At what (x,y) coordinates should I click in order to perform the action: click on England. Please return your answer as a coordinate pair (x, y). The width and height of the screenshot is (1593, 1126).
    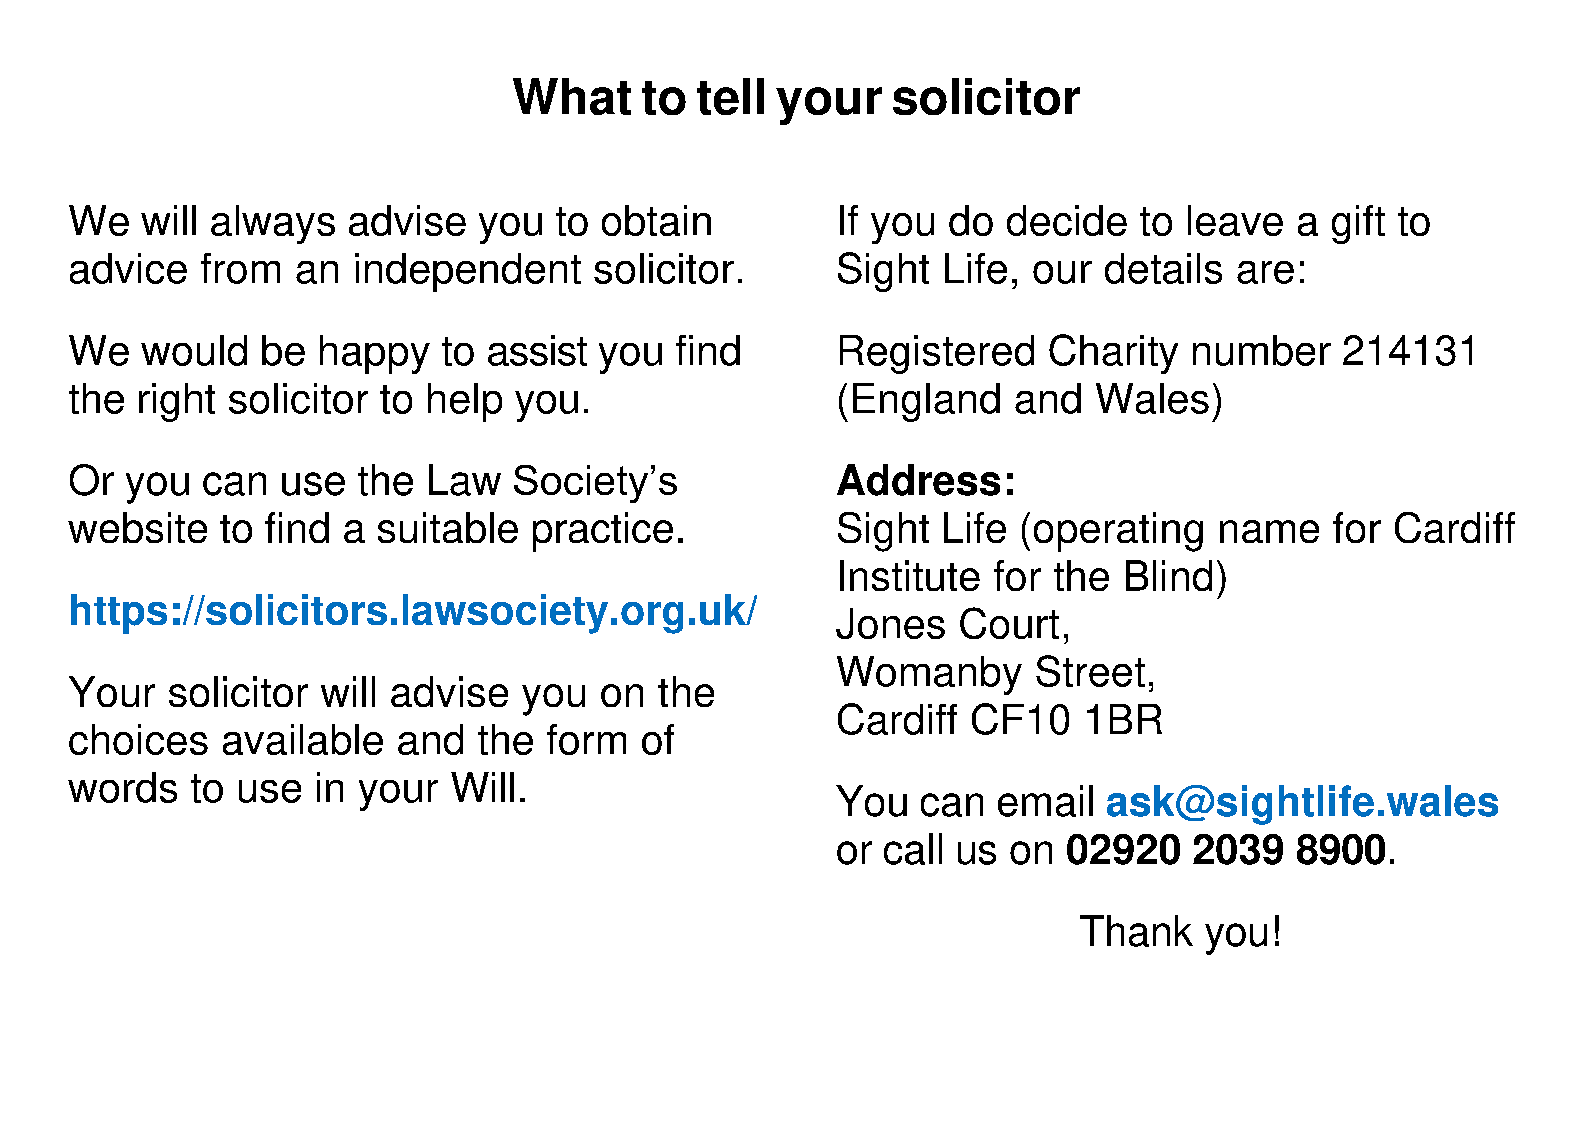
    Looking at the image, I should click on (926, 402).
